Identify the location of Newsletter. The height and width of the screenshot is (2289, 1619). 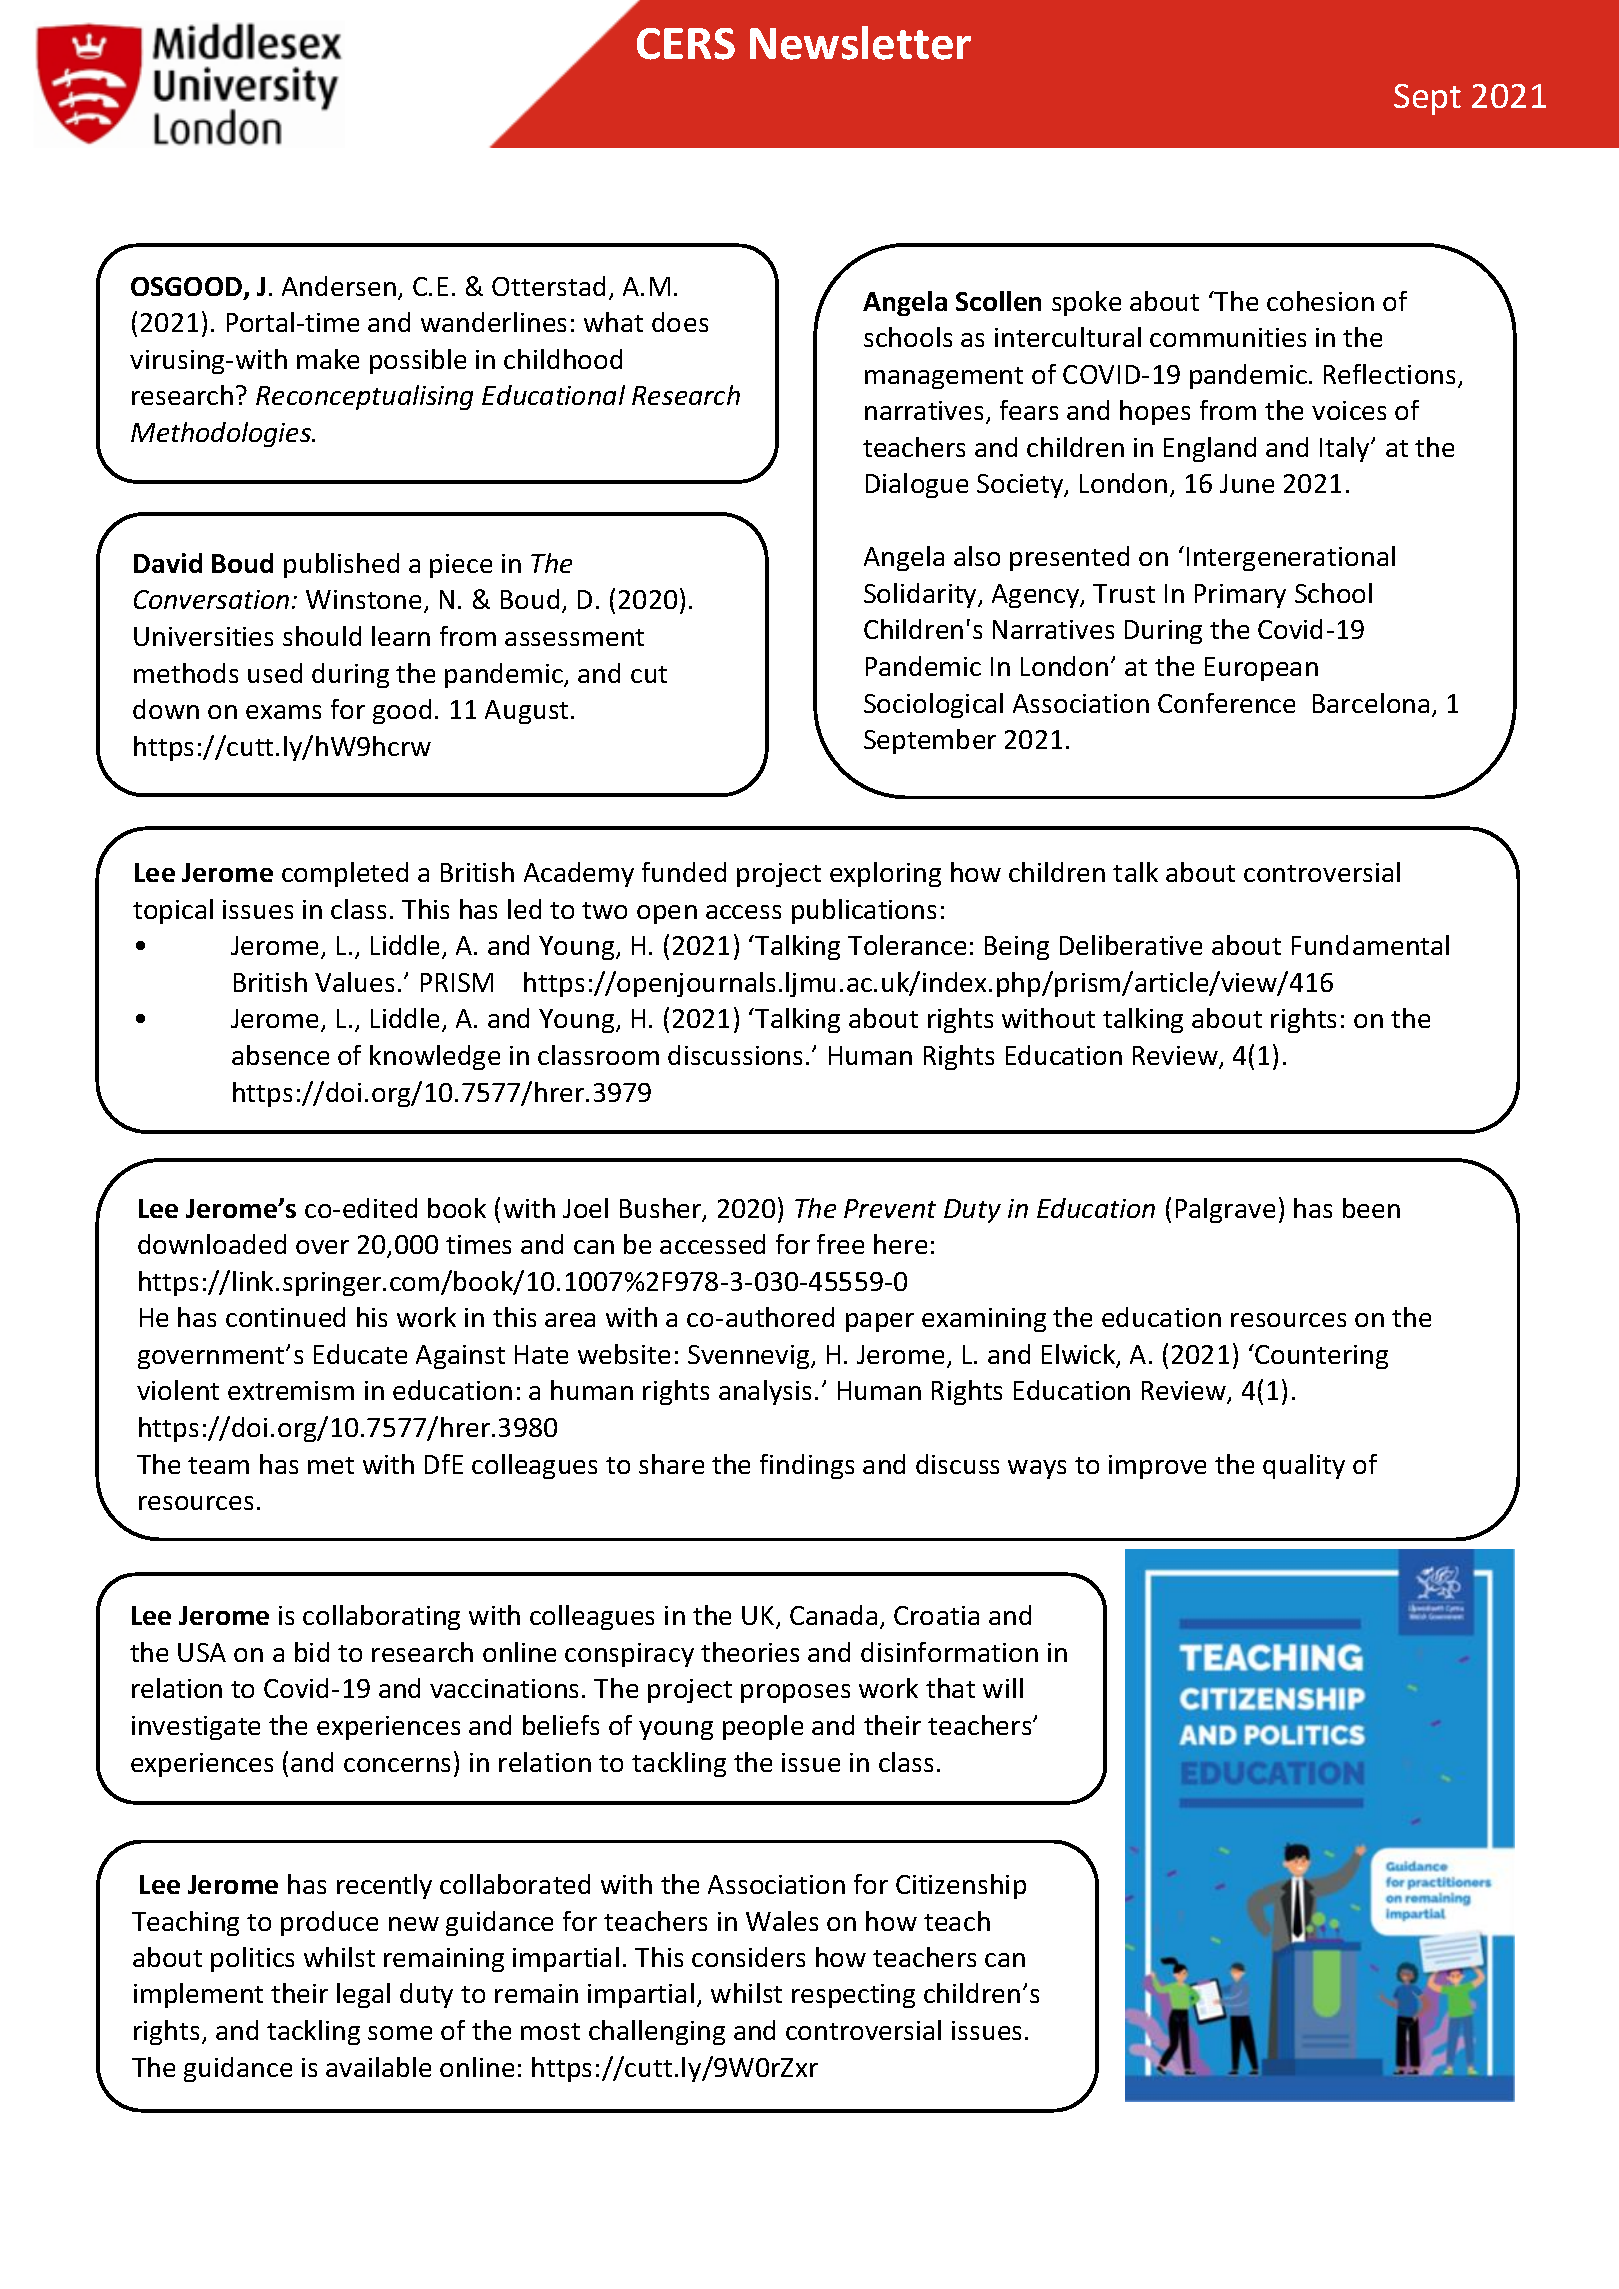
(860, 43).
